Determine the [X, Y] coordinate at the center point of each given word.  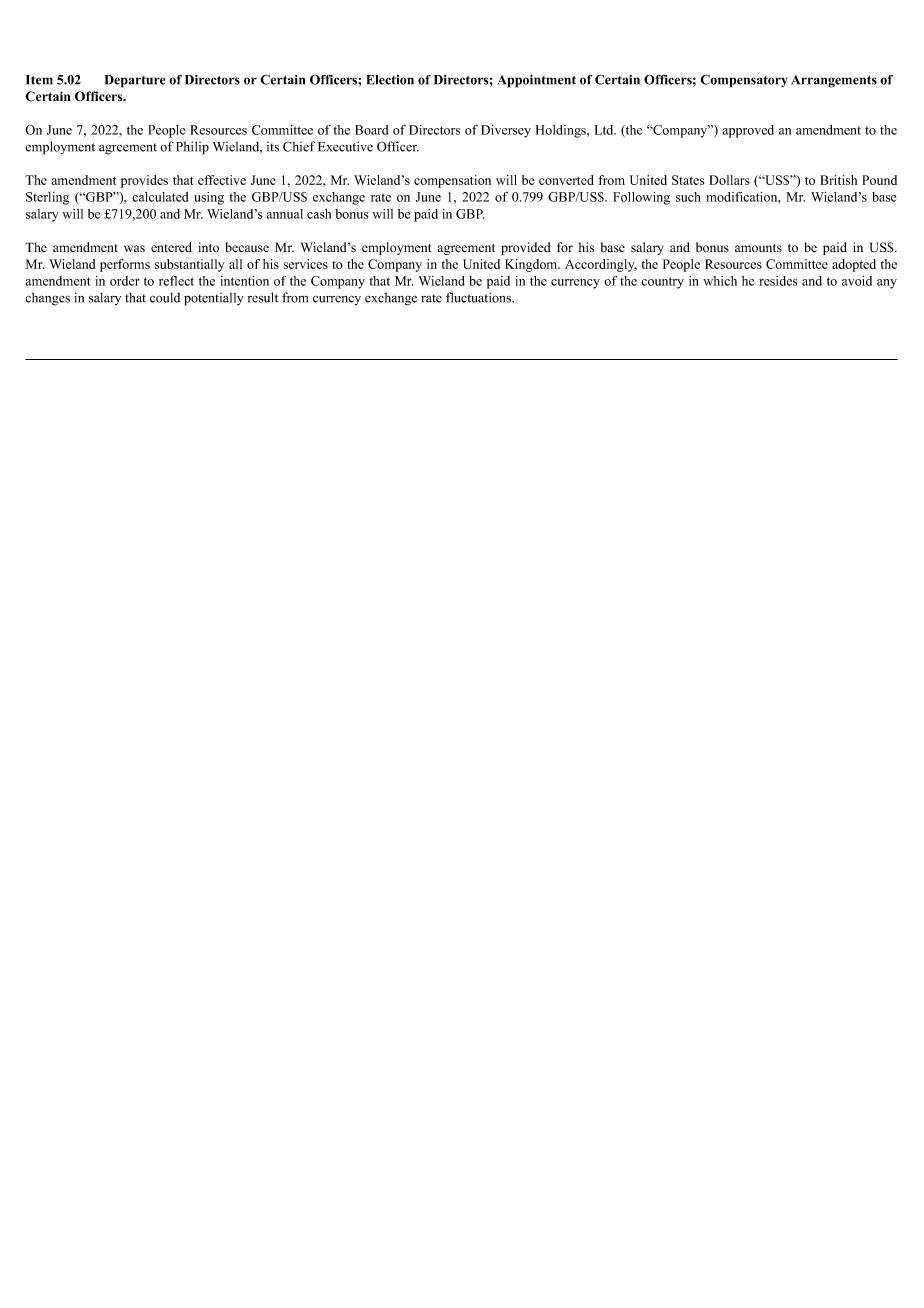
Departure [135, 81]
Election [390, 80]
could [165, 297]
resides [778, 281]
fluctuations [480, 297]
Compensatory [744, 81]
